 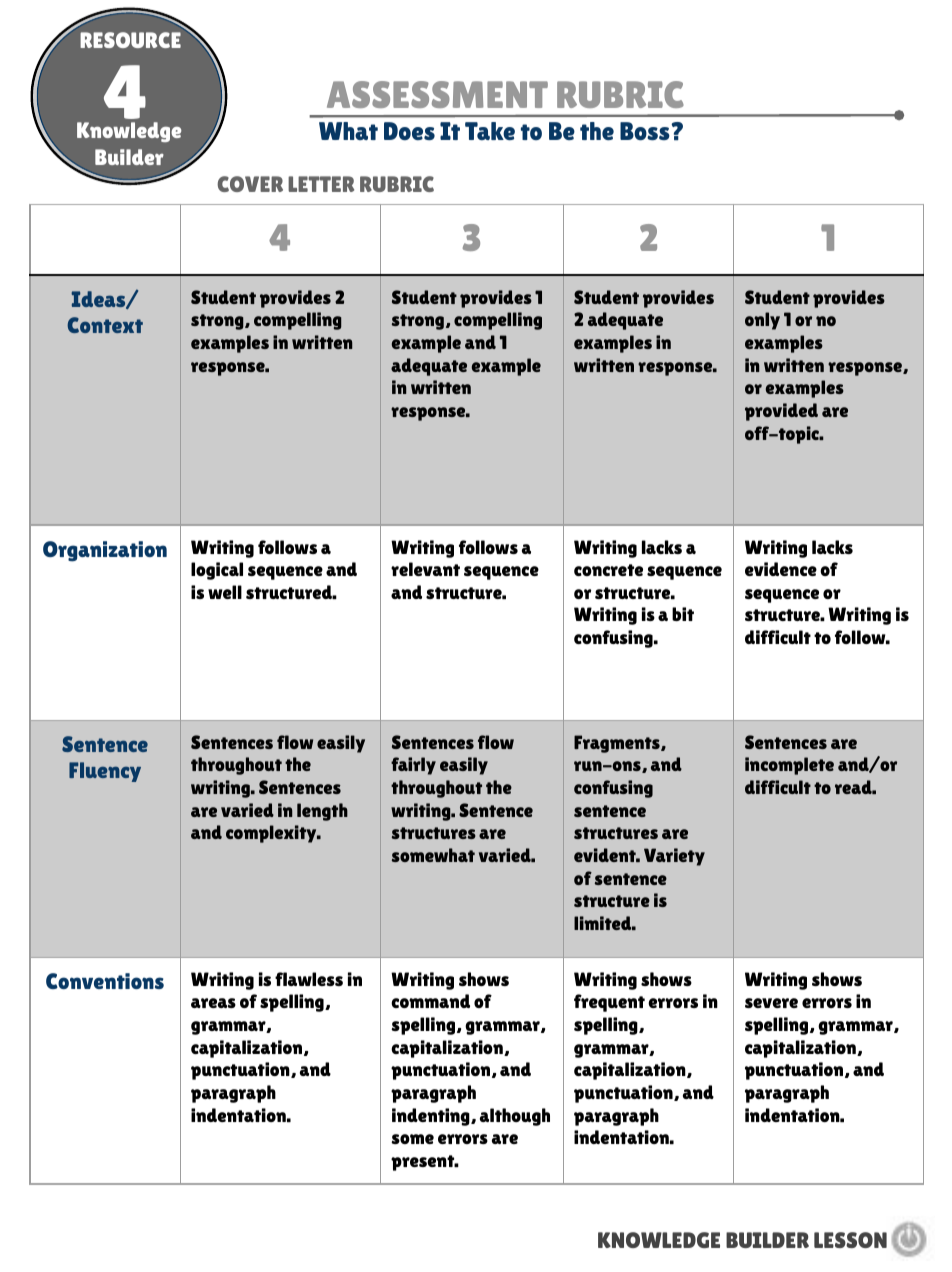 I want to click on areas, so click(x=213, y=1003).
